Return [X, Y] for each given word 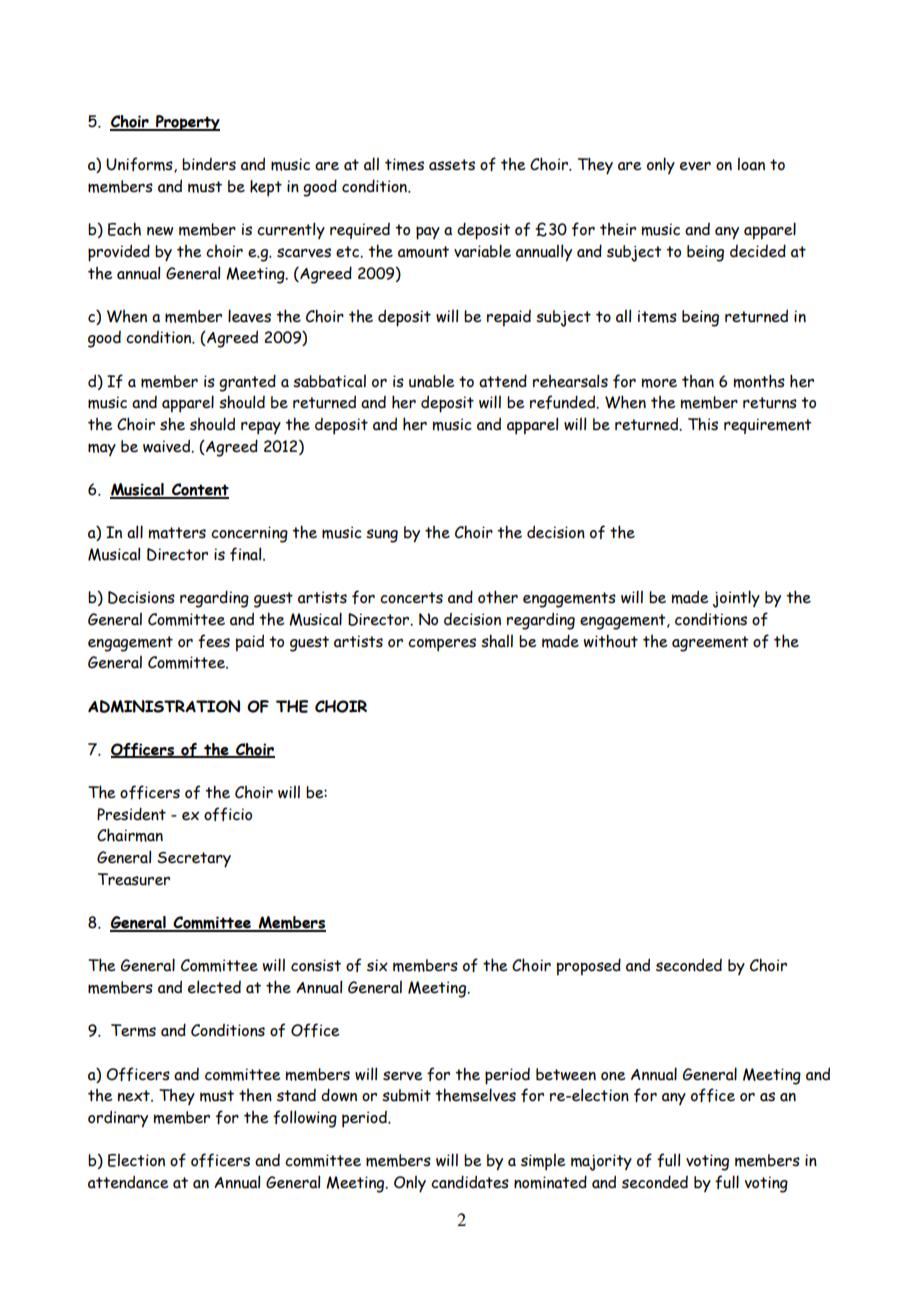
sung [382, 536]
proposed [589, 967]
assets [452, 165]
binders [209, 164]
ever [695, 166]
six [377, 965]
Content [199, 490]
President [131, 814]
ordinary [118, 1119]
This [703, 424]
